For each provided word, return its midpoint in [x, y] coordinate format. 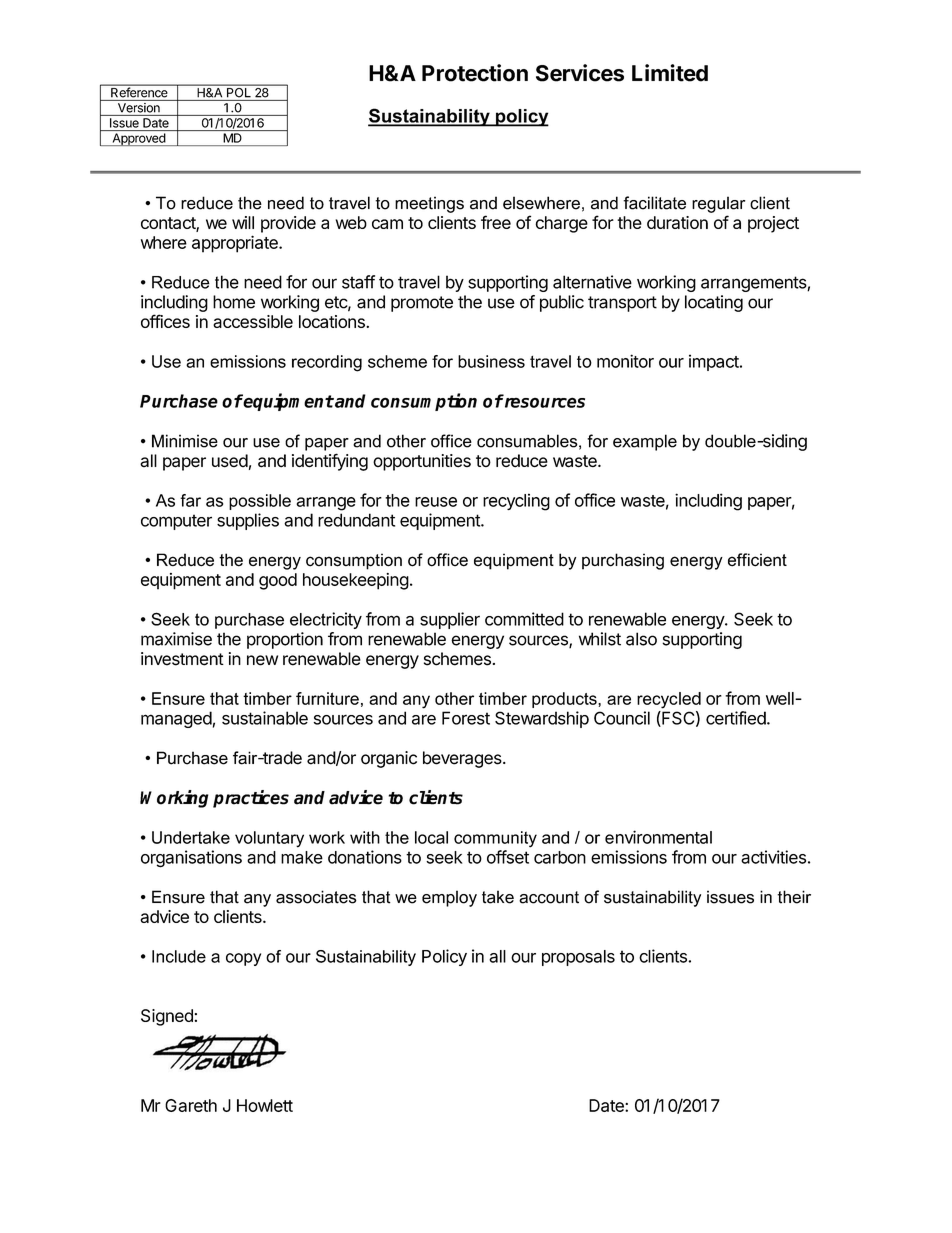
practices [251, 799]
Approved [138, 139]
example [645, 442]
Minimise [185, 441]
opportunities [422, 462]
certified [736, 718]
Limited [670, 73]
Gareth [191, 1105]
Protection [475, 73]
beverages [463, 759]
